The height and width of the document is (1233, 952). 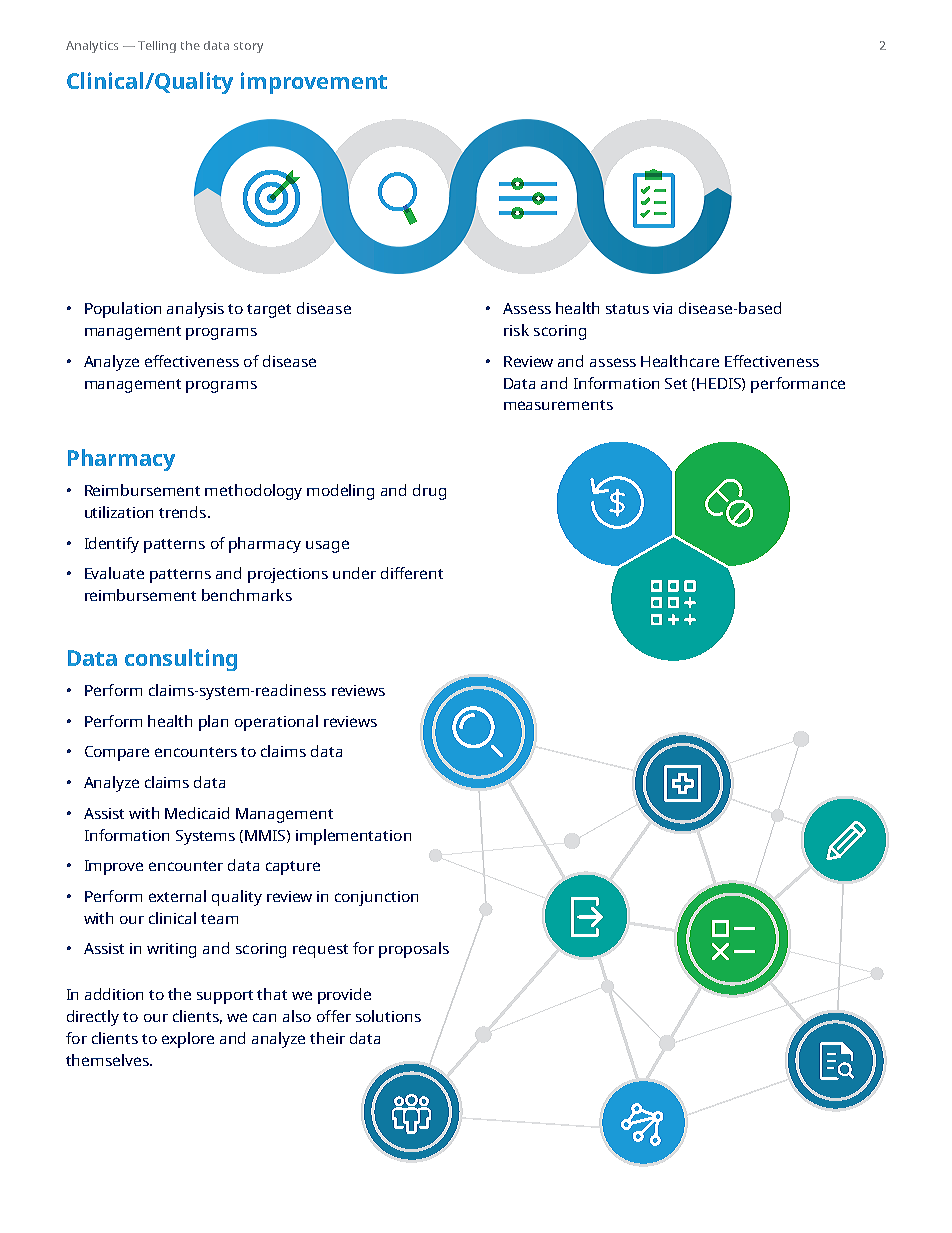 I want to click on solutions, so click(x=388, y=1016).
